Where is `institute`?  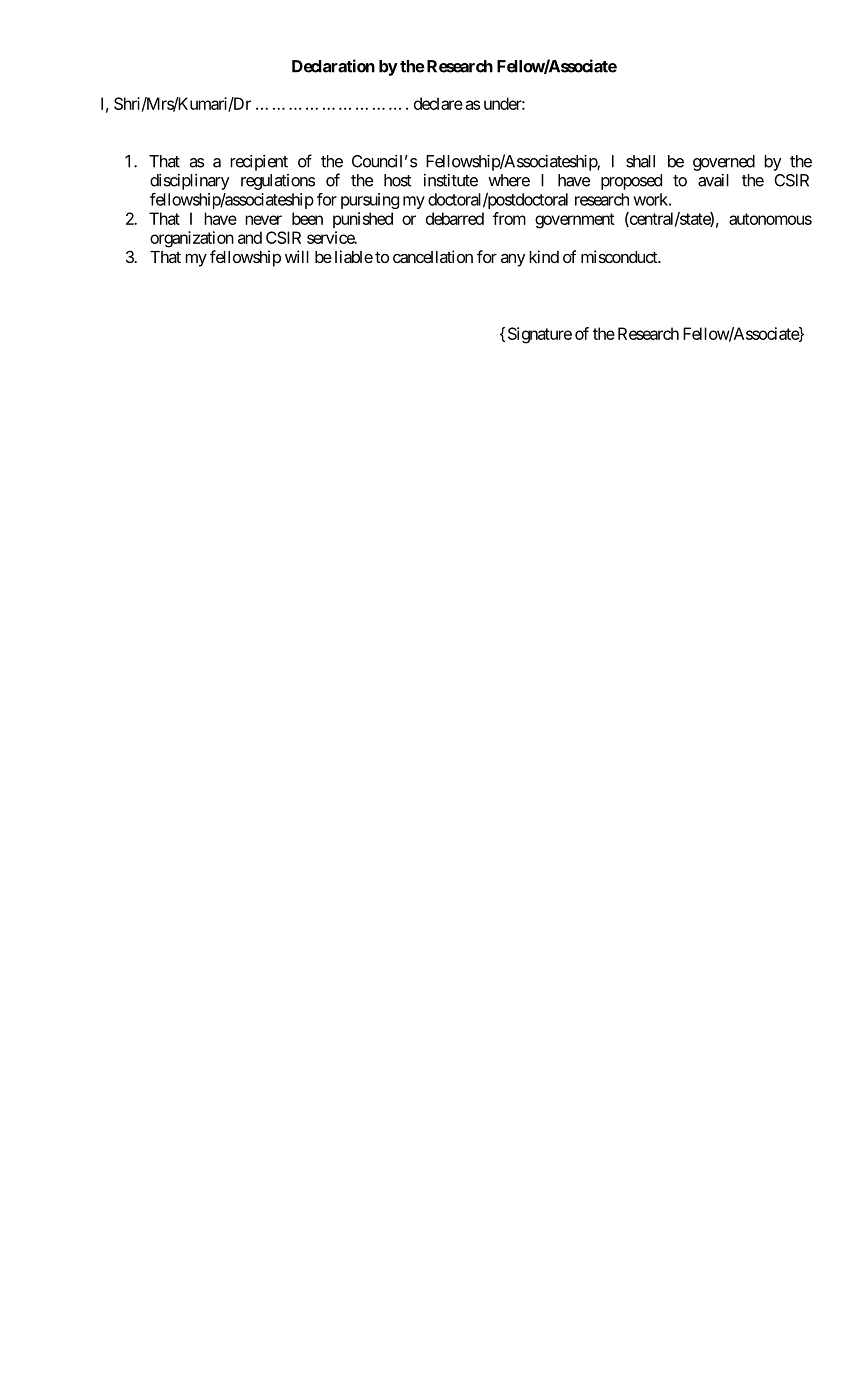
institute is located at coordinates (451, 180).
